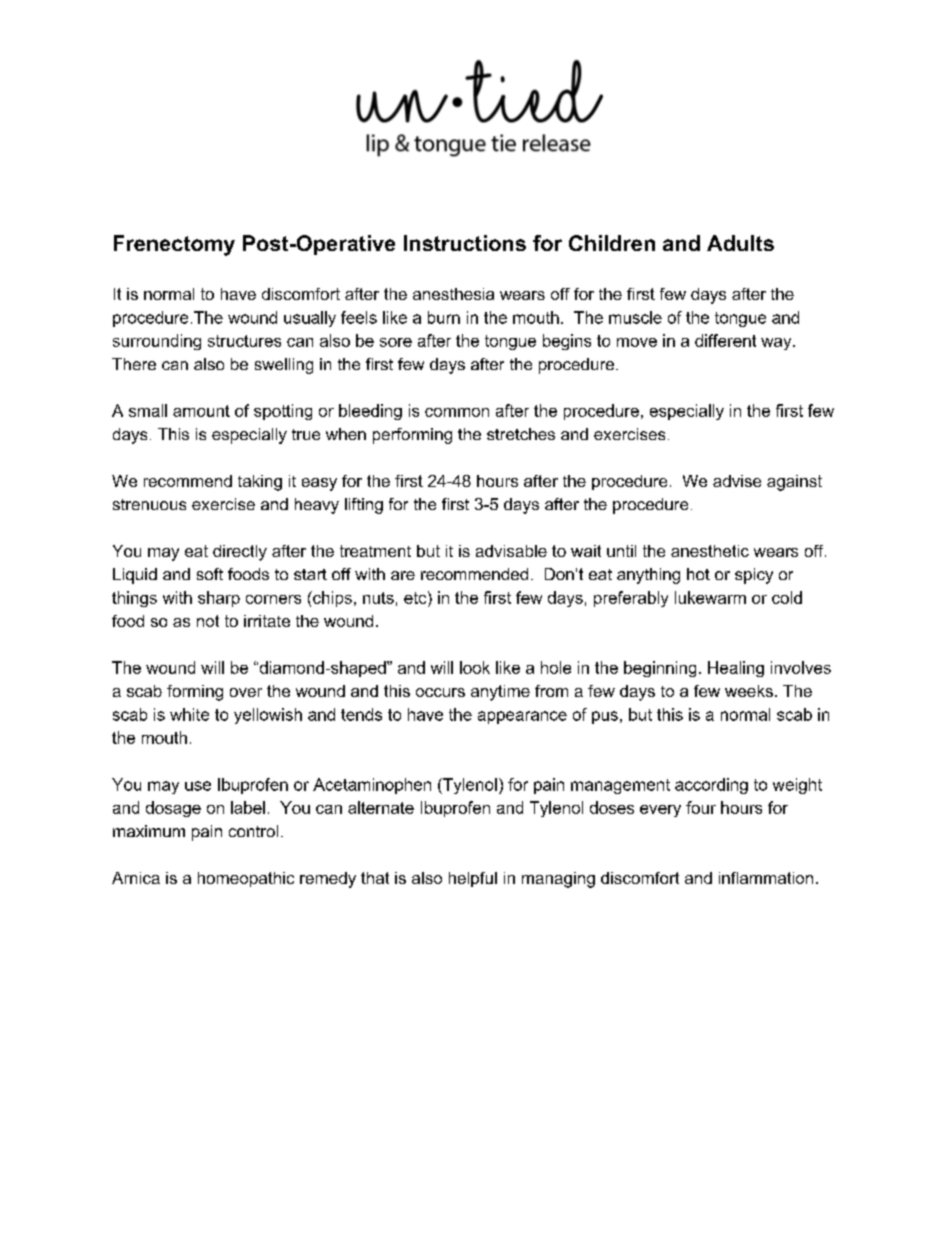 This screenshot has height=1233, width=952. What do you see at coordinates (740, 243) in the screenshot?
I see `Adults` at bounding box center [740, 243].
